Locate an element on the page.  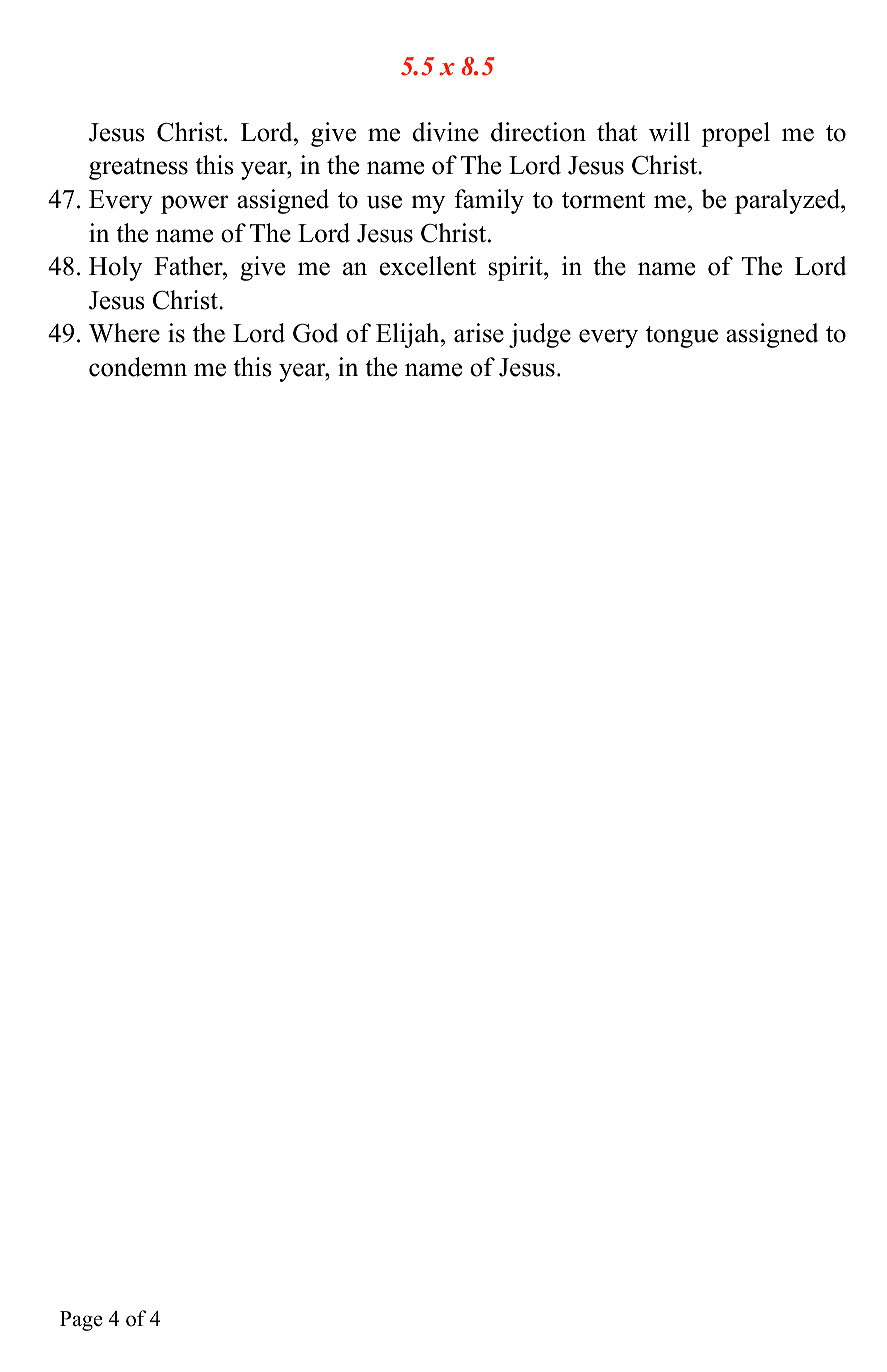
Page is located at coordinates (81, 1321).
